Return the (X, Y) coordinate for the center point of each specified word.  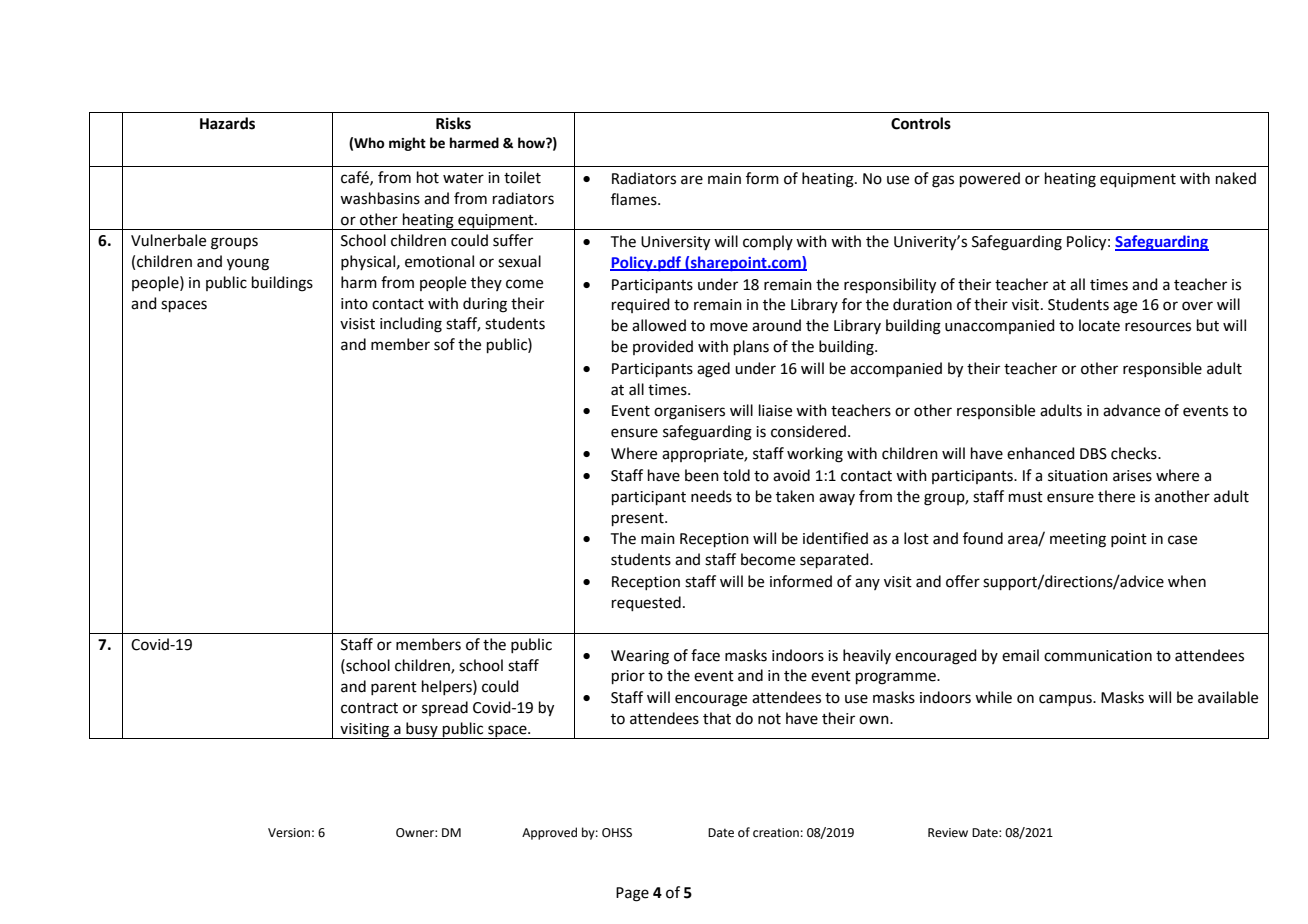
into (354, 304)
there (1116, 496)
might (407, 144)
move (729, 327)
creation (776, 833)
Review (948, 833)
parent (394, 688)
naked (1236, 178)
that (717, 718)
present (639, 519)
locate (1099, 325)
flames (635, 199)
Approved (549, 833)
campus (1066, 700)
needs (711, 496)
